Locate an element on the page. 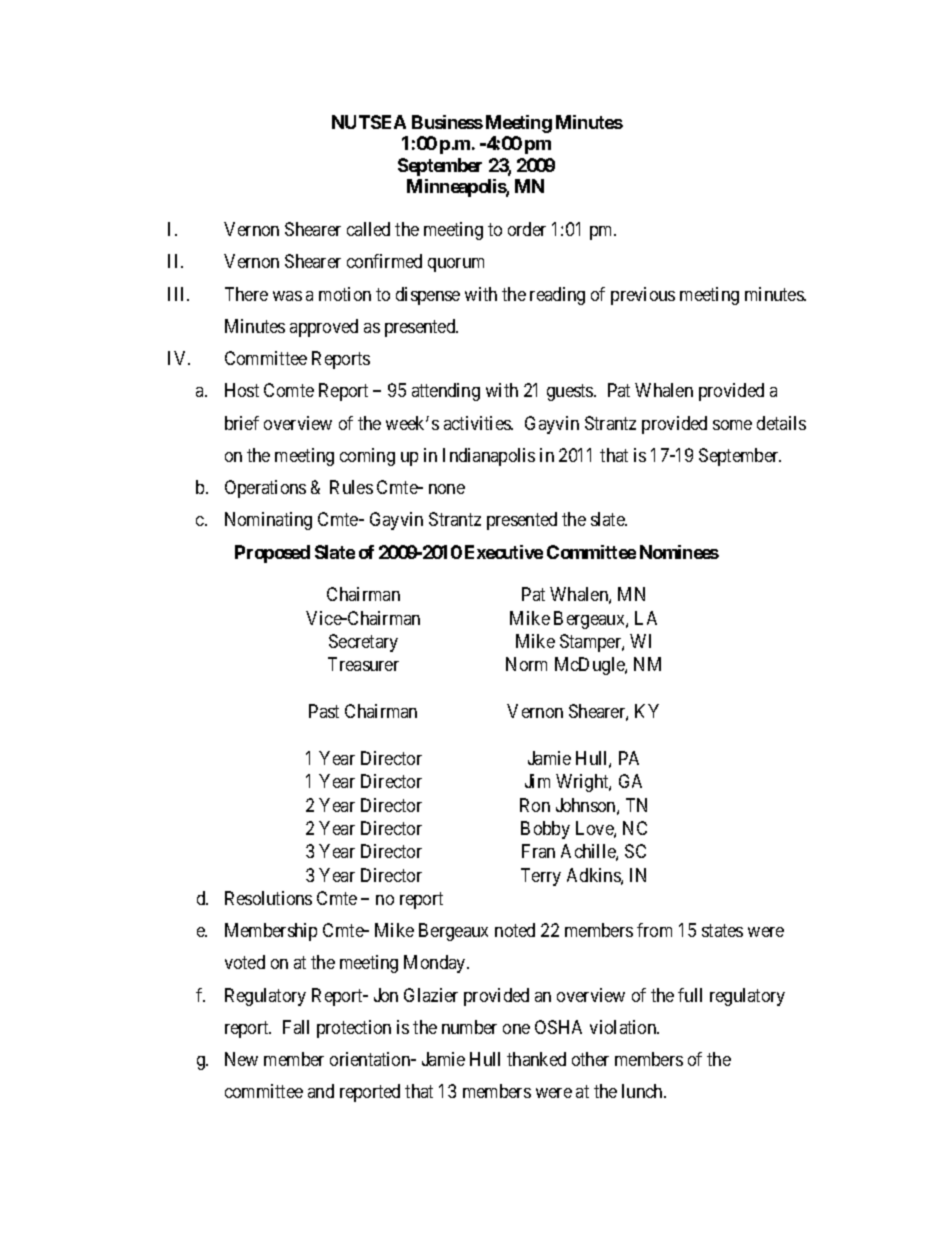 The image size is (952, 1233). New is located at coordinates (241, 1059).
